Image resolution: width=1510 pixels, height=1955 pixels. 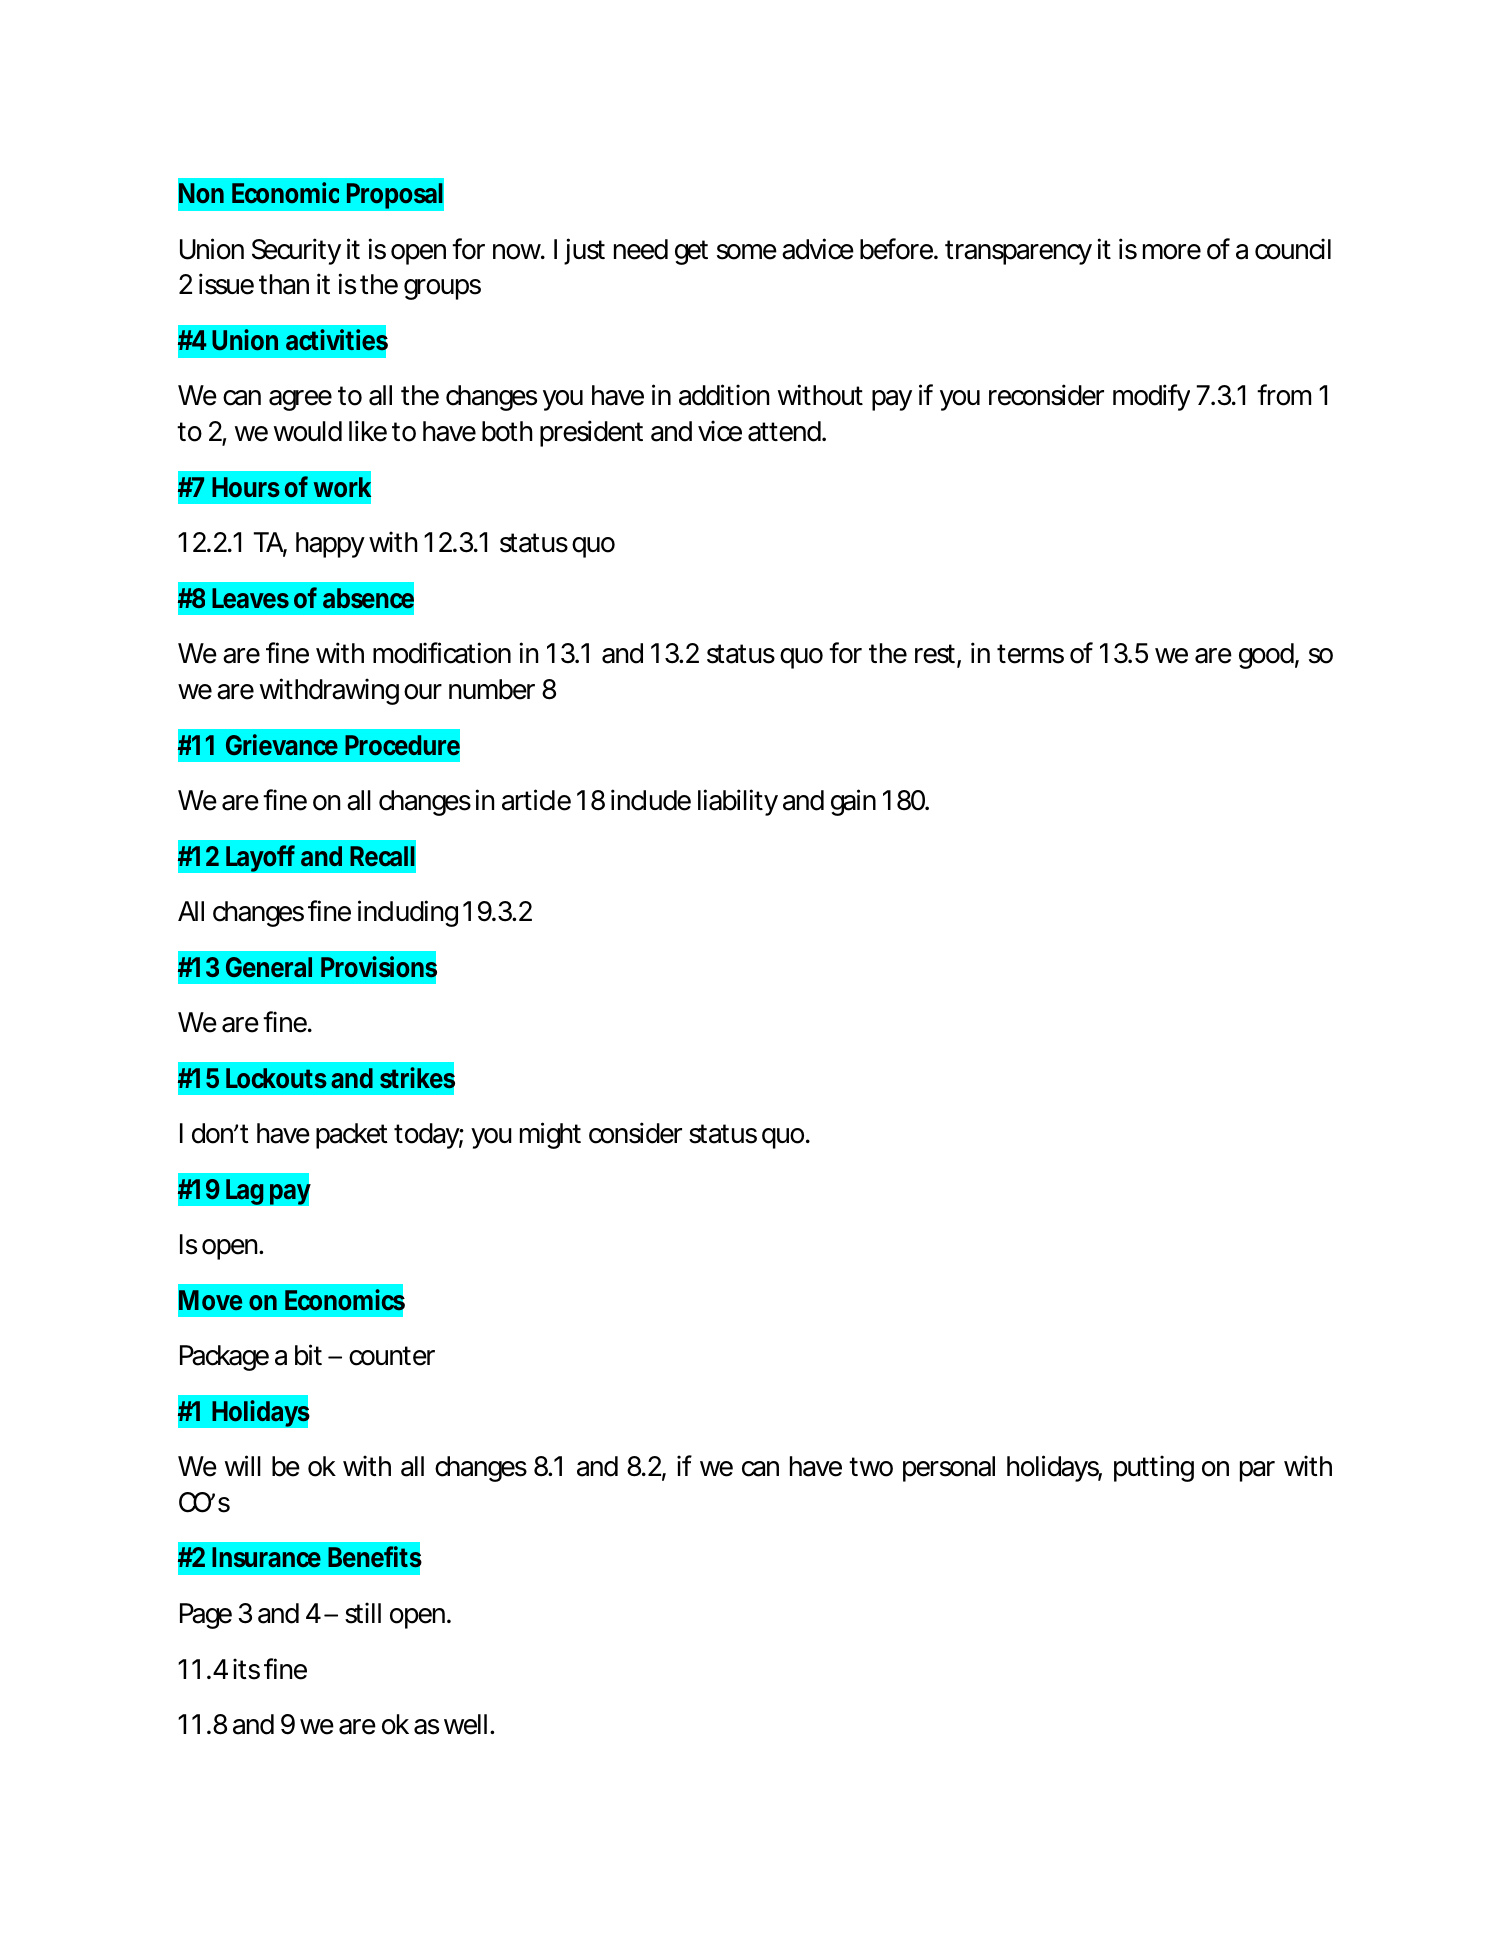 What do you see at coordinates (1030, 654) in the page?
I see `terms` at bounding box center [1030, 654].
